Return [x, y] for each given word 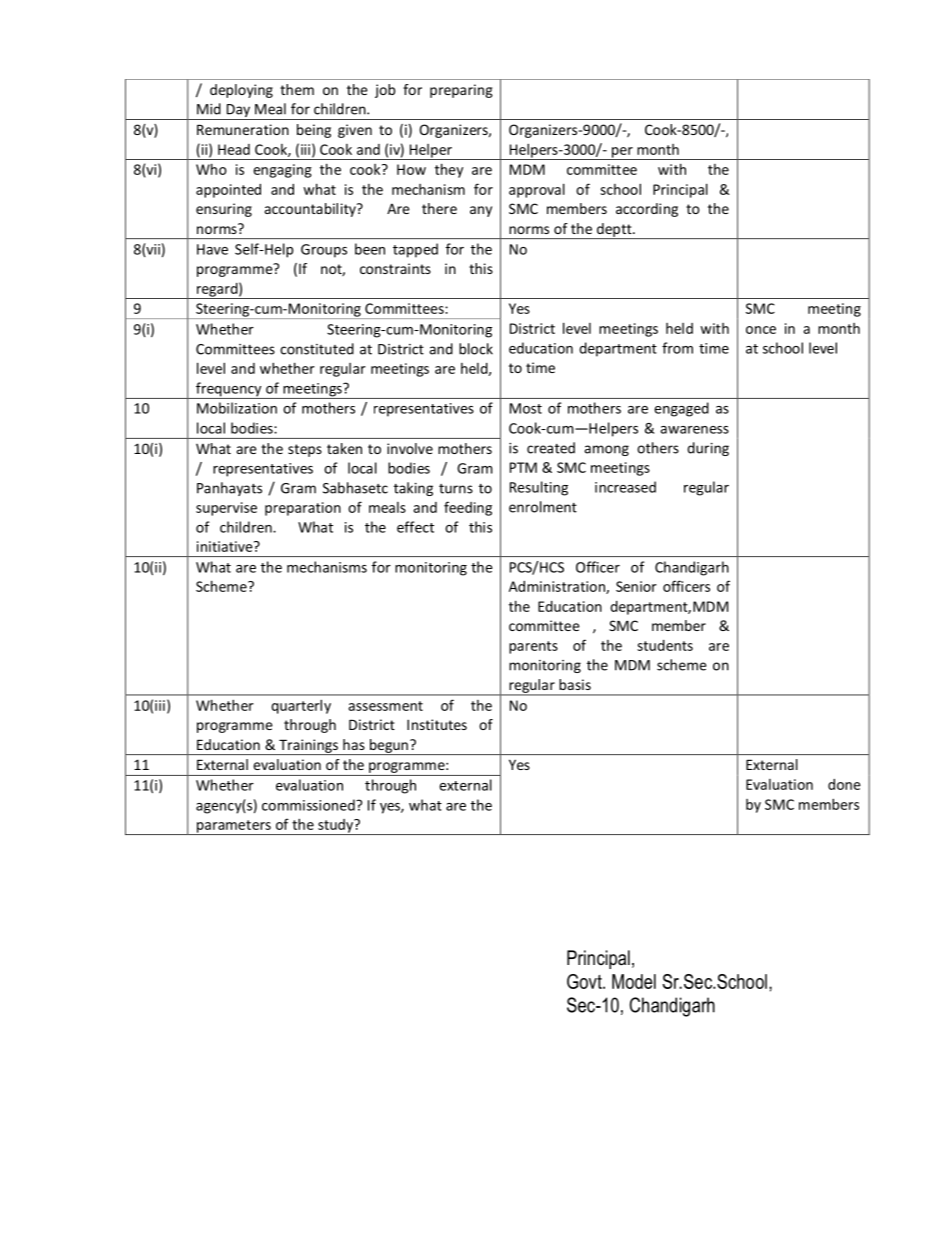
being [314, 131]
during [708, 449]
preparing [461, 91]
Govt [585, 981]
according [647, 210]
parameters [233, 827]
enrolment [543, 507]
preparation [303, 509]
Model [634, 981]
